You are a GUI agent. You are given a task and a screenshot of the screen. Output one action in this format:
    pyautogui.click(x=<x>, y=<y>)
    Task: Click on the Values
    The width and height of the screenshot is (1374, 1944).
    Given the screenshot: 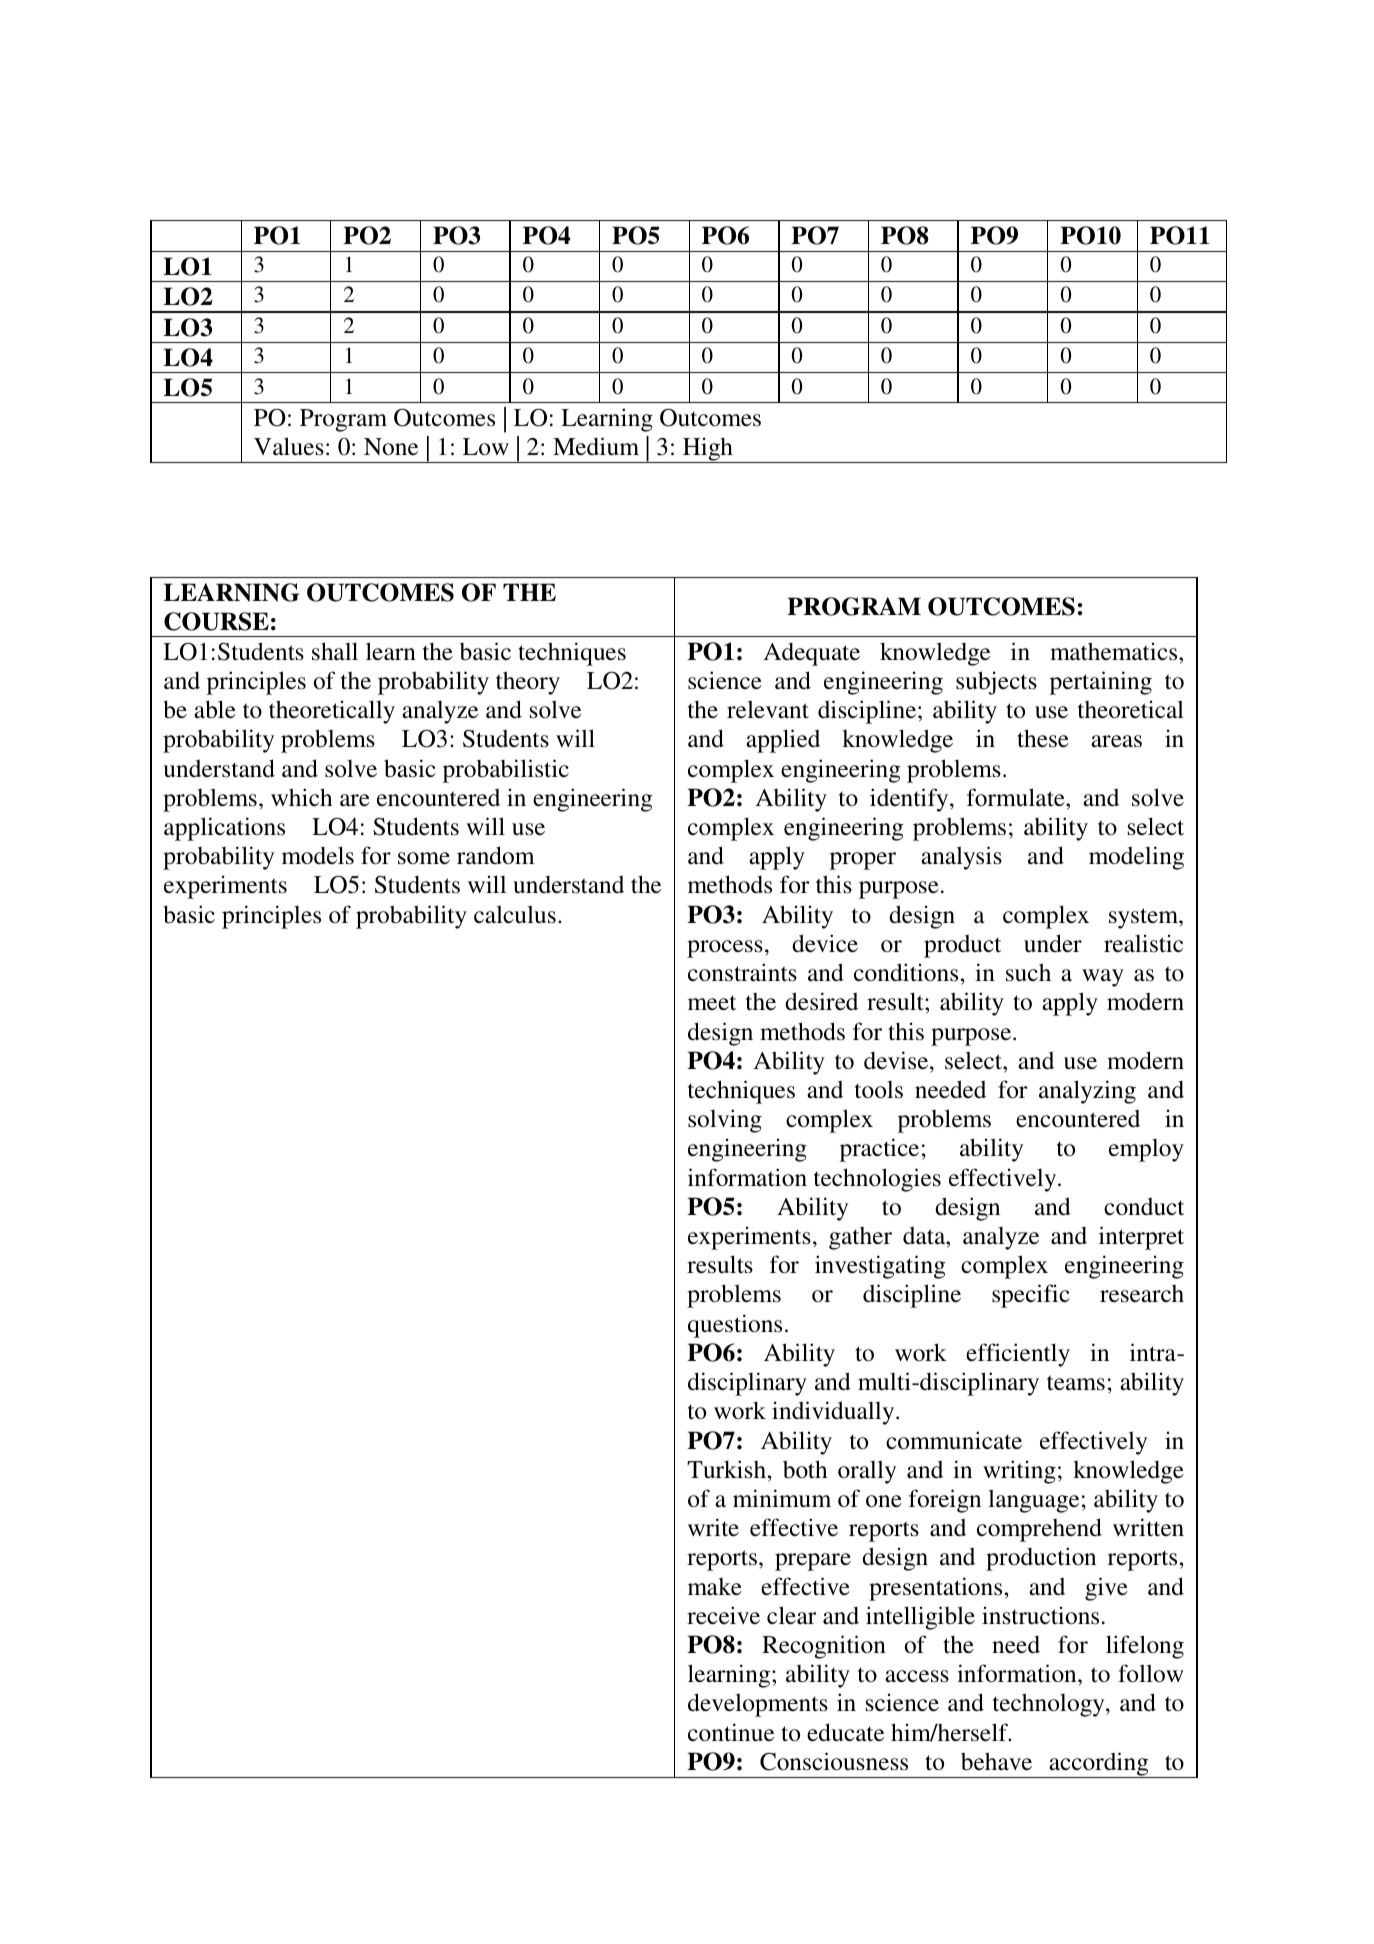 What is the action you would take?
    pyautogui.click(x=289, y=446)
